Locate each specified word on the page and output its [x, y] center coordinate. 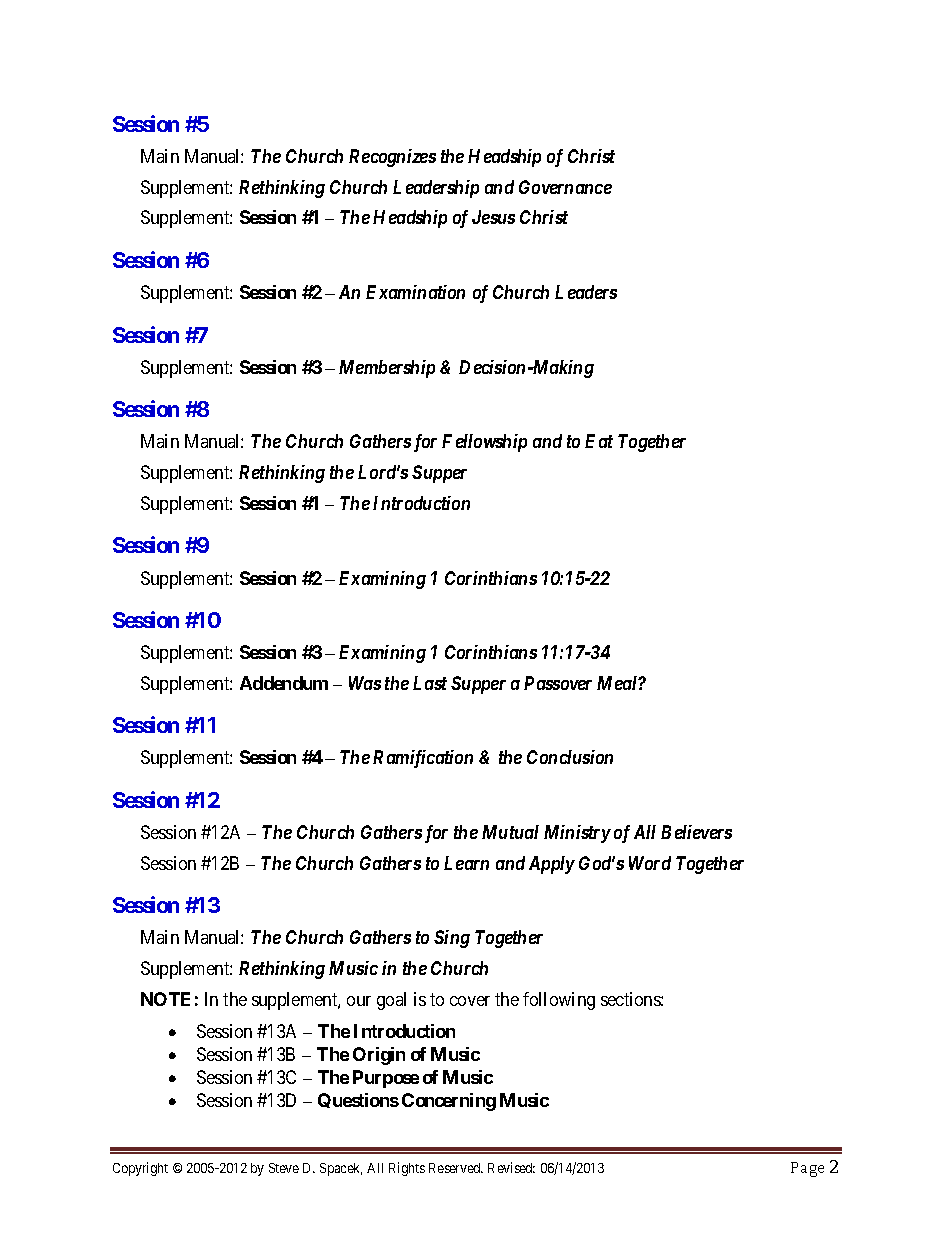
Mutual [510, 832]
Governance [565, 187]
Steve [284, 1168]
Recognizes [392, 158]
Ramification [423, 759]
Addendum [284, 683]
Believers [696, 832]
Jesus [493, 217]
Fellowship [484, 443]
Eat [599, 441]
